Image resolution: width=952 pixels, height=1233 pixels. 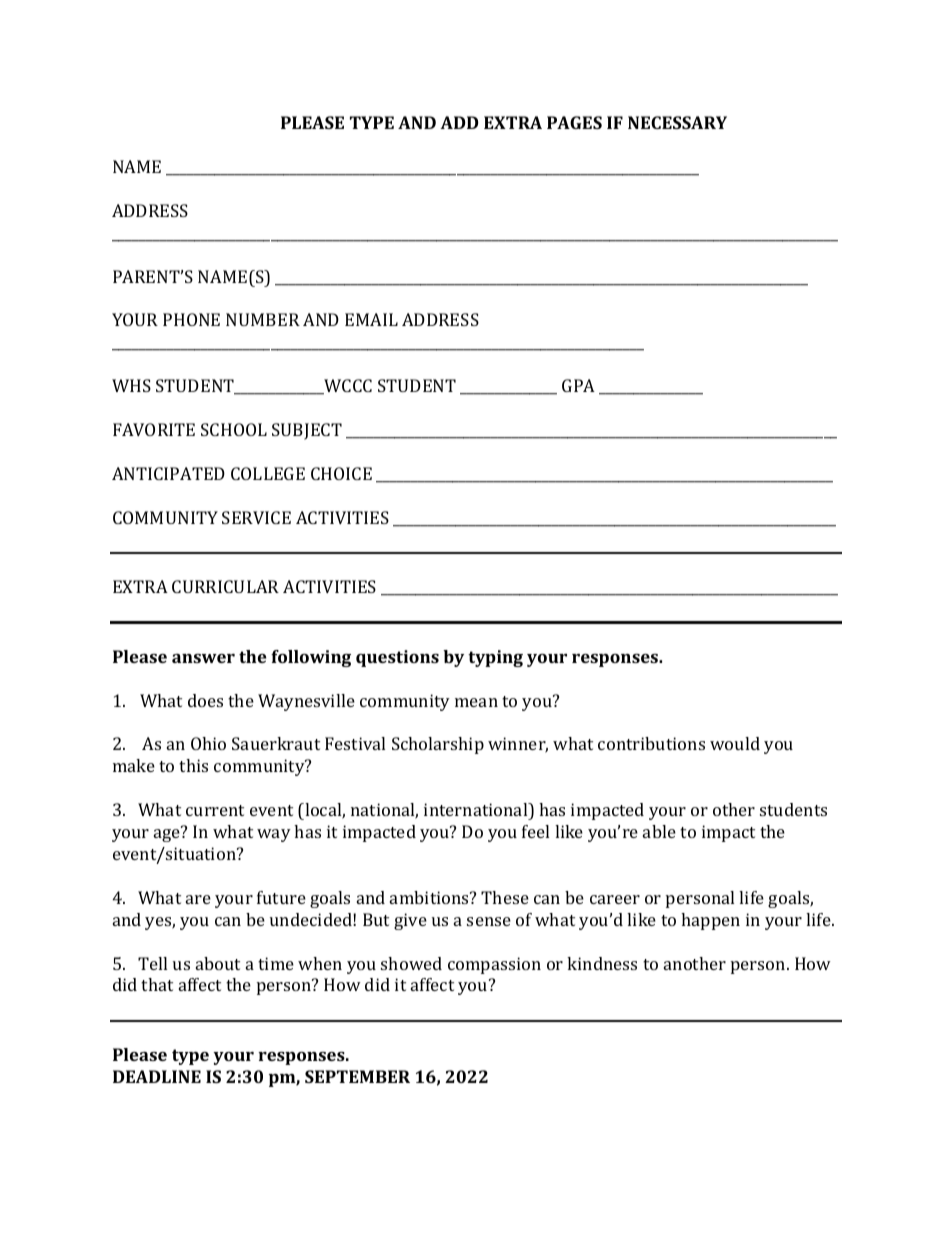 I want to click on Scholarship, so click(x=438, y=745).
